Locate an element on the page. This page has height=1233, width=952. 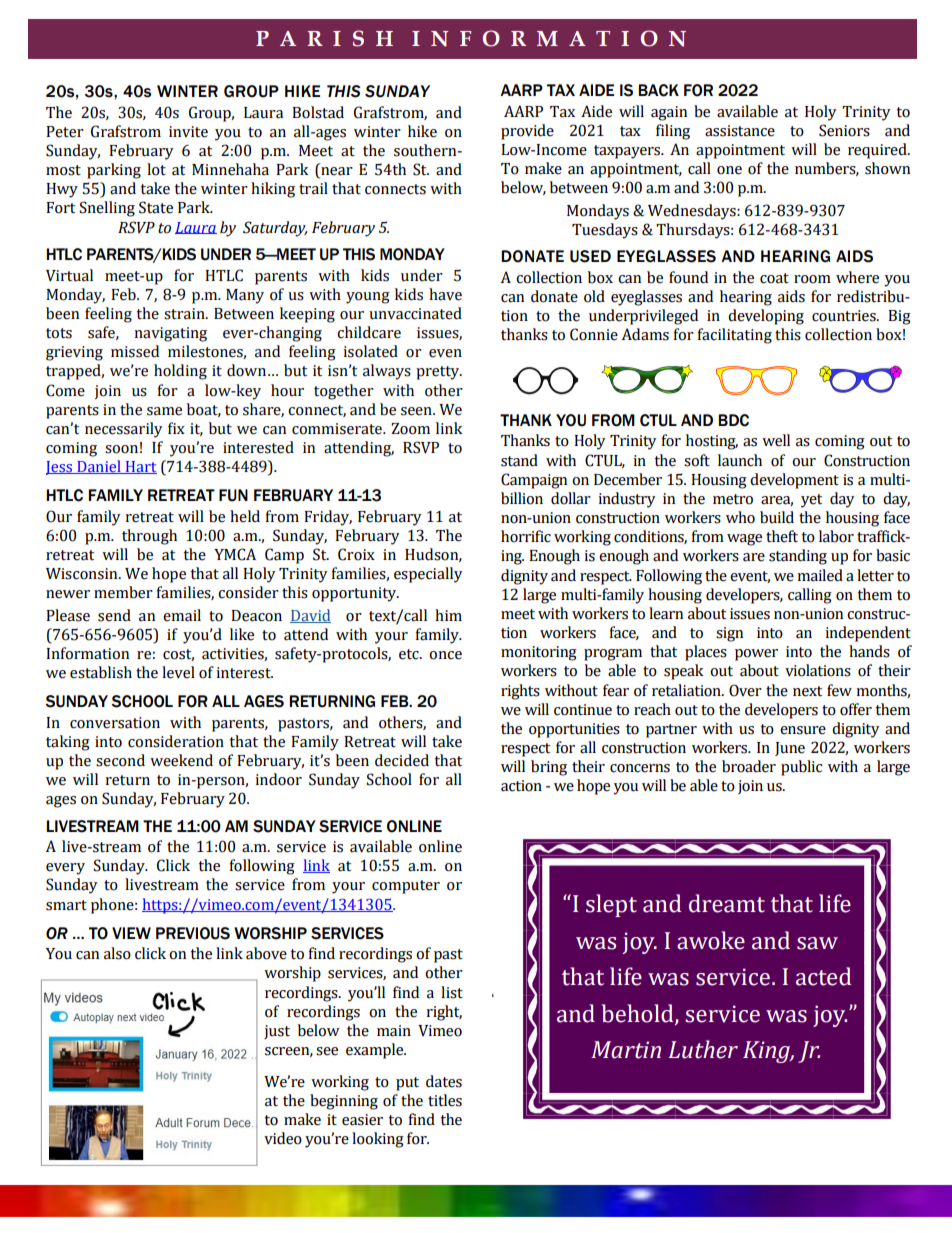
Hart is located at coordinates (140, 467).
